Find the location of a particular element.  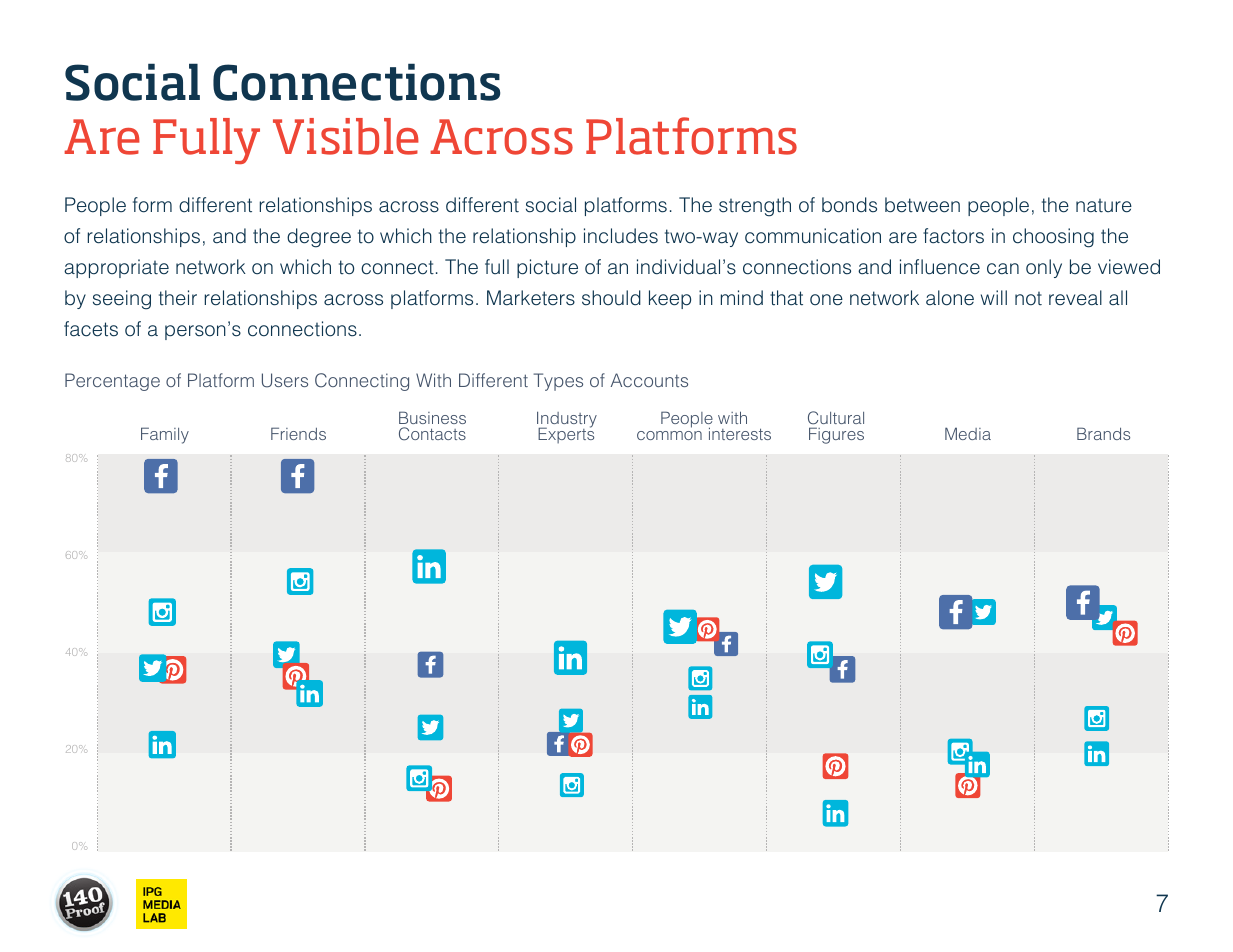

strength is located at coordinates (755, 207).
